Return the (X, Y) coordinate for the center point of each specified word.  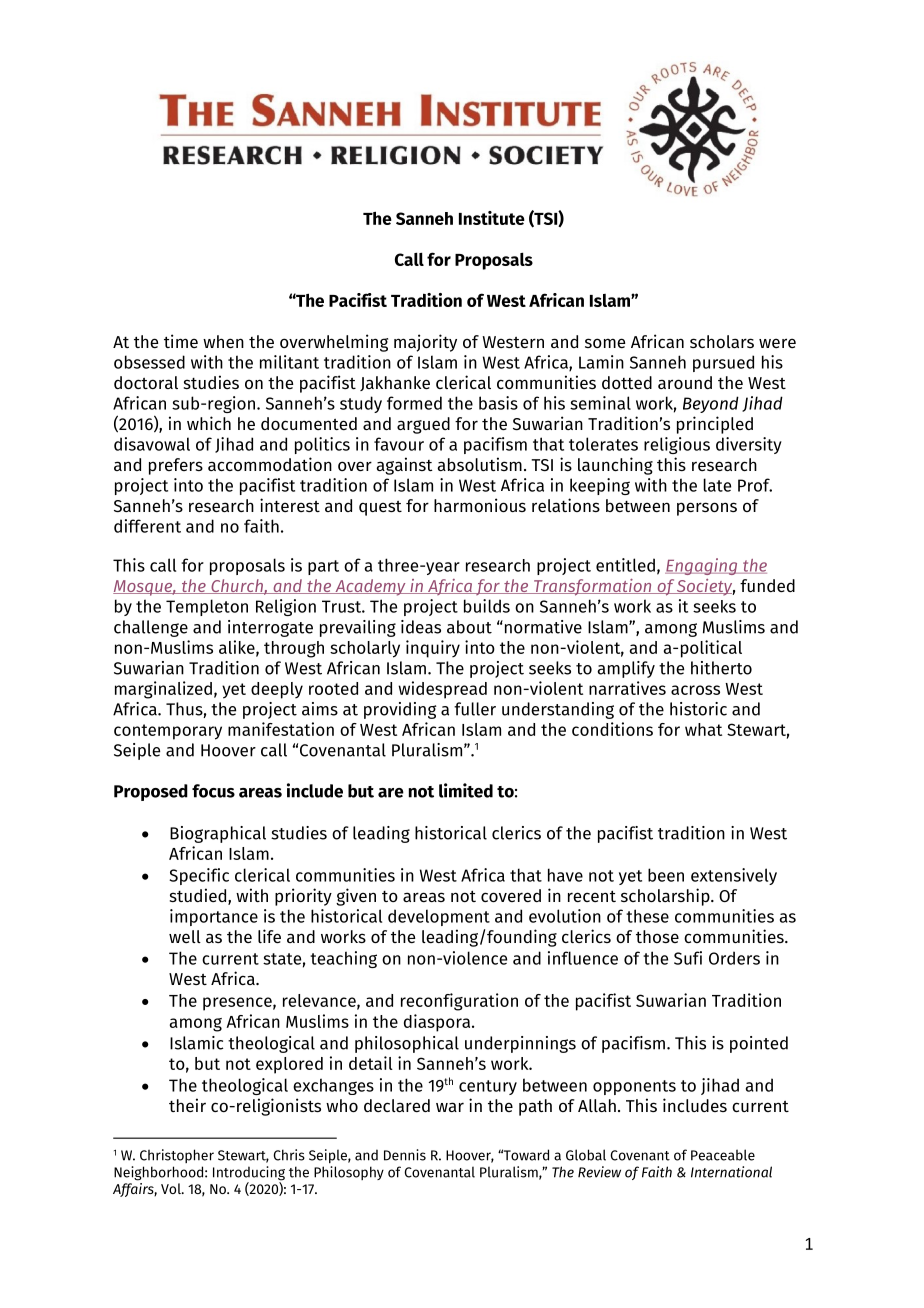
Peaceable (723, 1155)
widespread (442, 690)
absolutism (479, 464)
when (223, 341)
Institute (492, 218)
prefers (176, 466)
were (777, 343)
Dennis (405, 1155)
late (717, 485)
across (695, 690)
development (439, 917)
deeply (277, 690)
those (657, 936)
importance (214, 917)
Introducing (249, 1174)
